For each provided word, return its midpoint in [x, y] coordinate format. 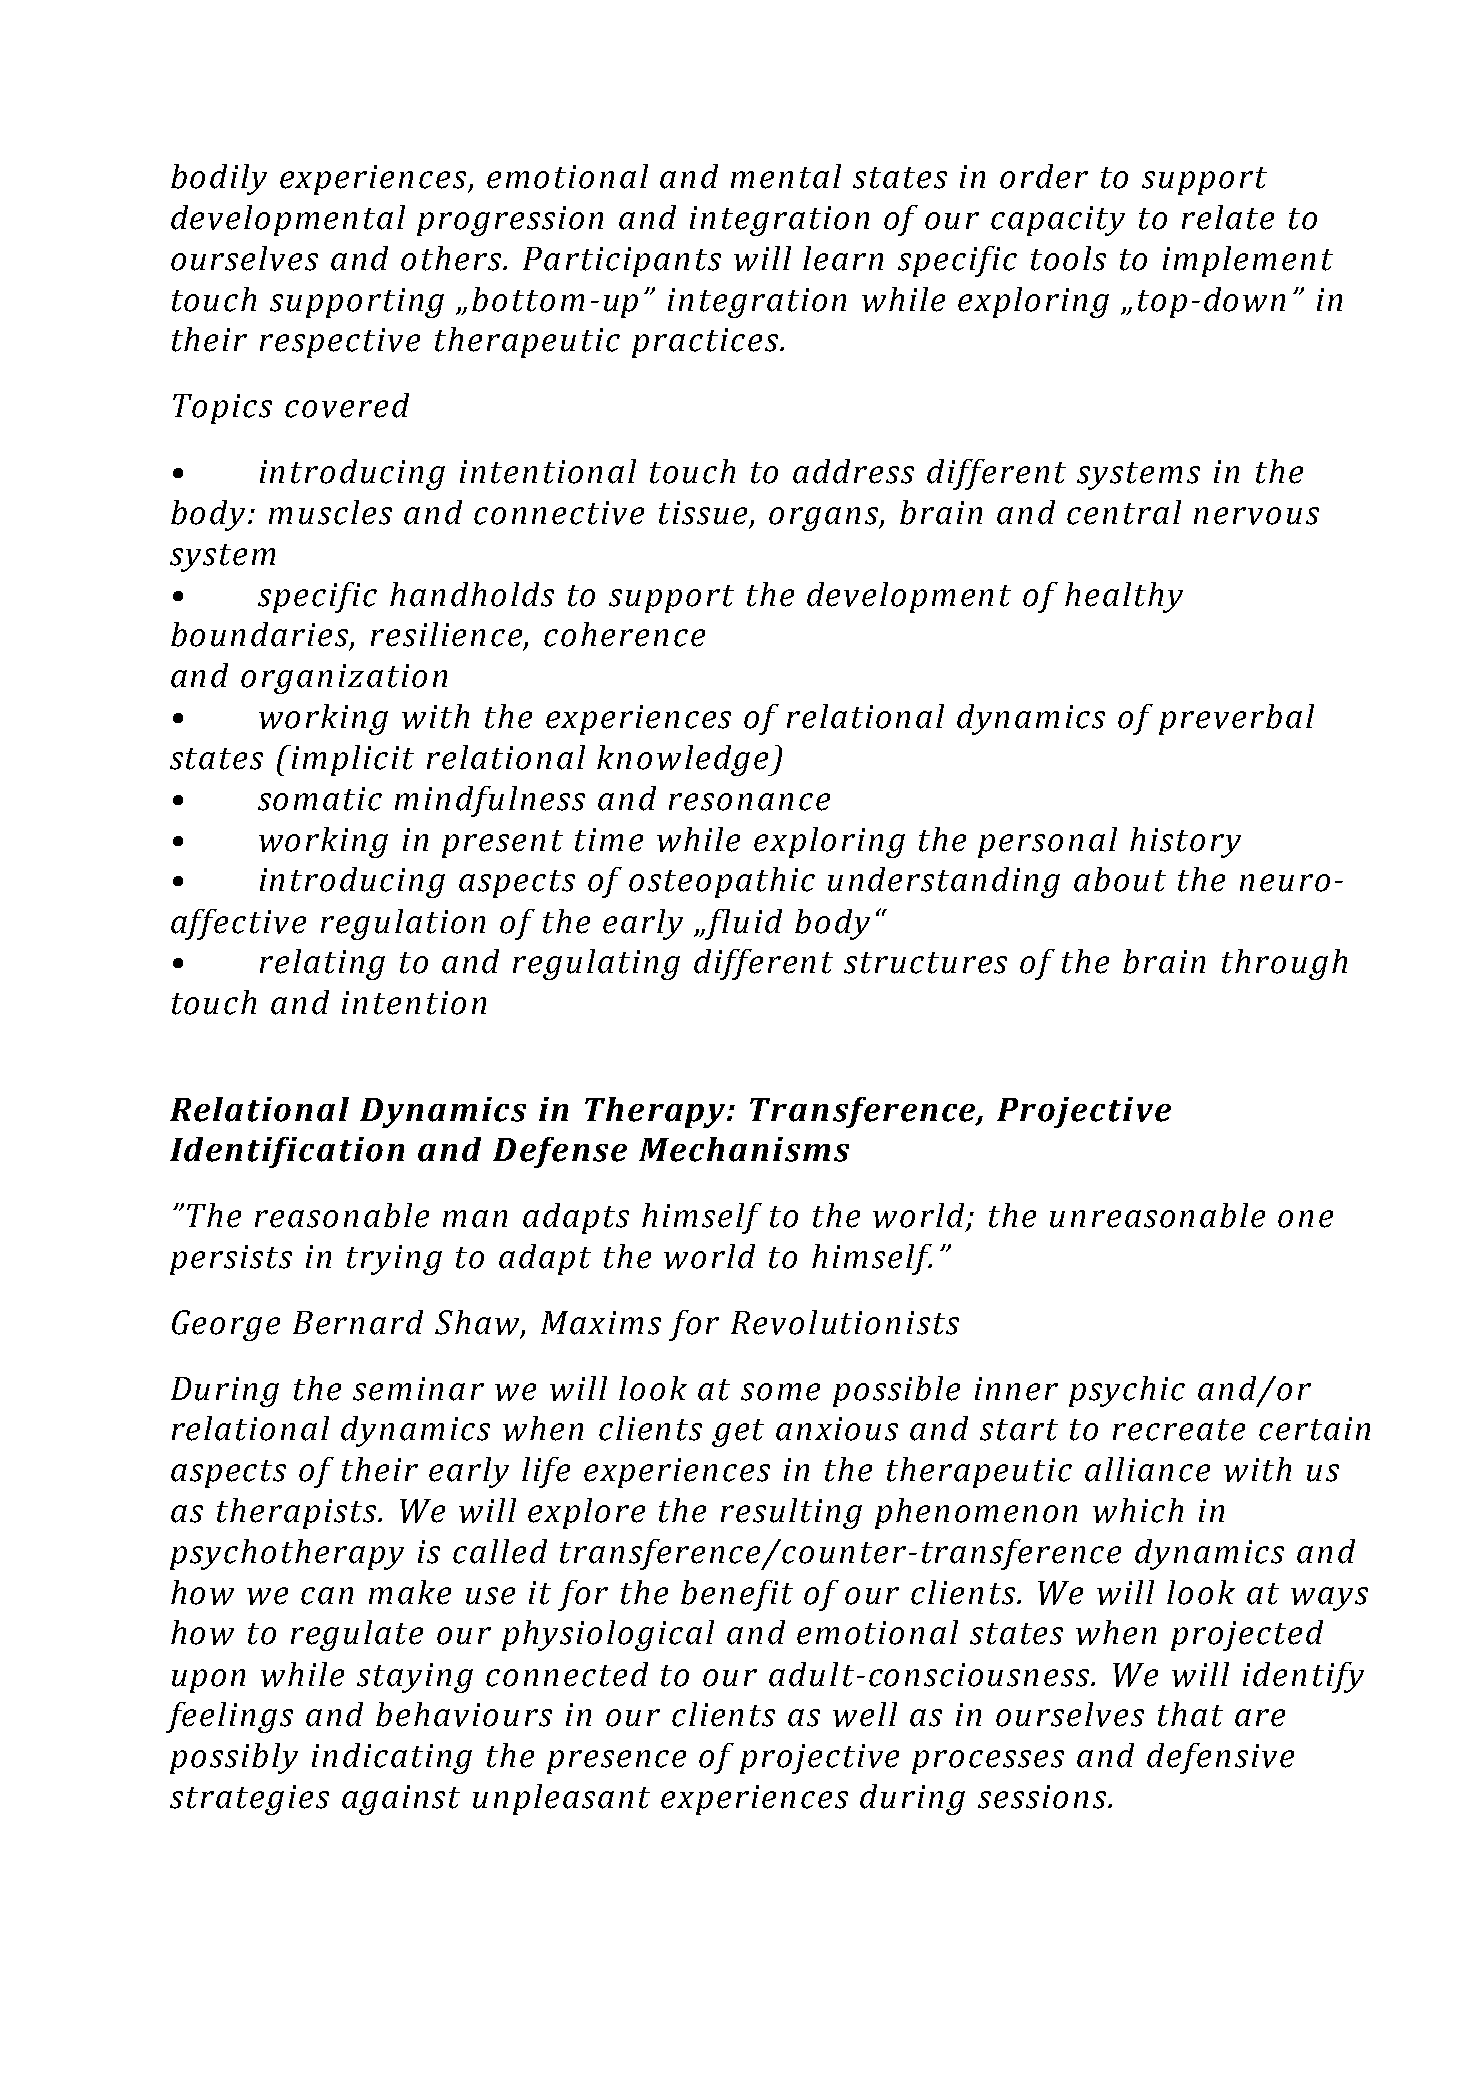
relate [1228, 217]
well [865, 1714]
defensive [1220, 1758]
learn [843, 258]
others [452, 258]
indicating [392, 1758]
